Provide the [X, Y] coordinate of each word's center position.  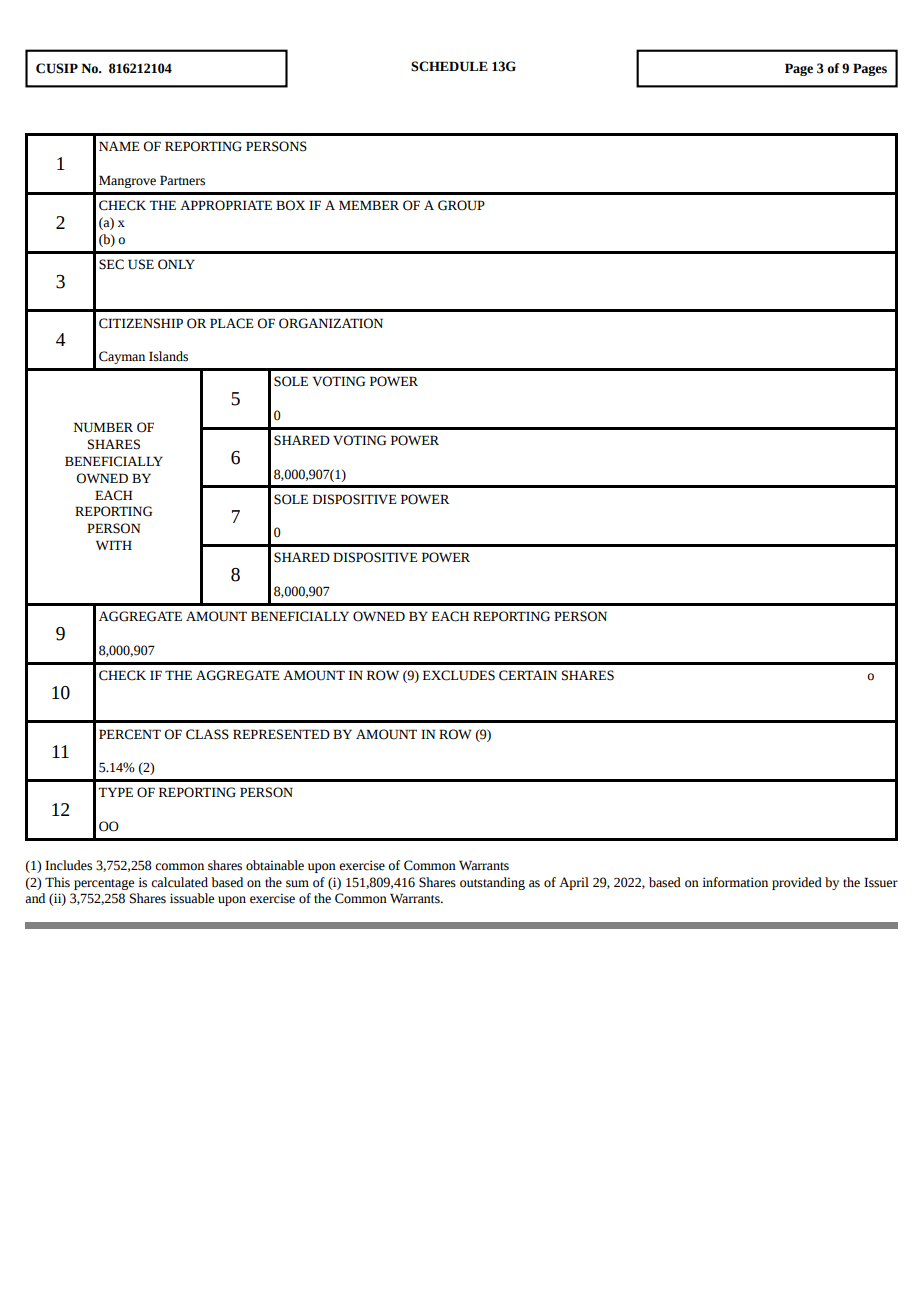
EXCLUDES [459, 675]
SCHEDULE [449, 66]
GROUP [461, 205]
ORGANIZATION [331, 323]
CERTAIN [528, 675]
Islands [168, 356]
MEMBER [369, 205]
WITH [114, 545]
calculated [179, 882]
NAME [119, 146]
